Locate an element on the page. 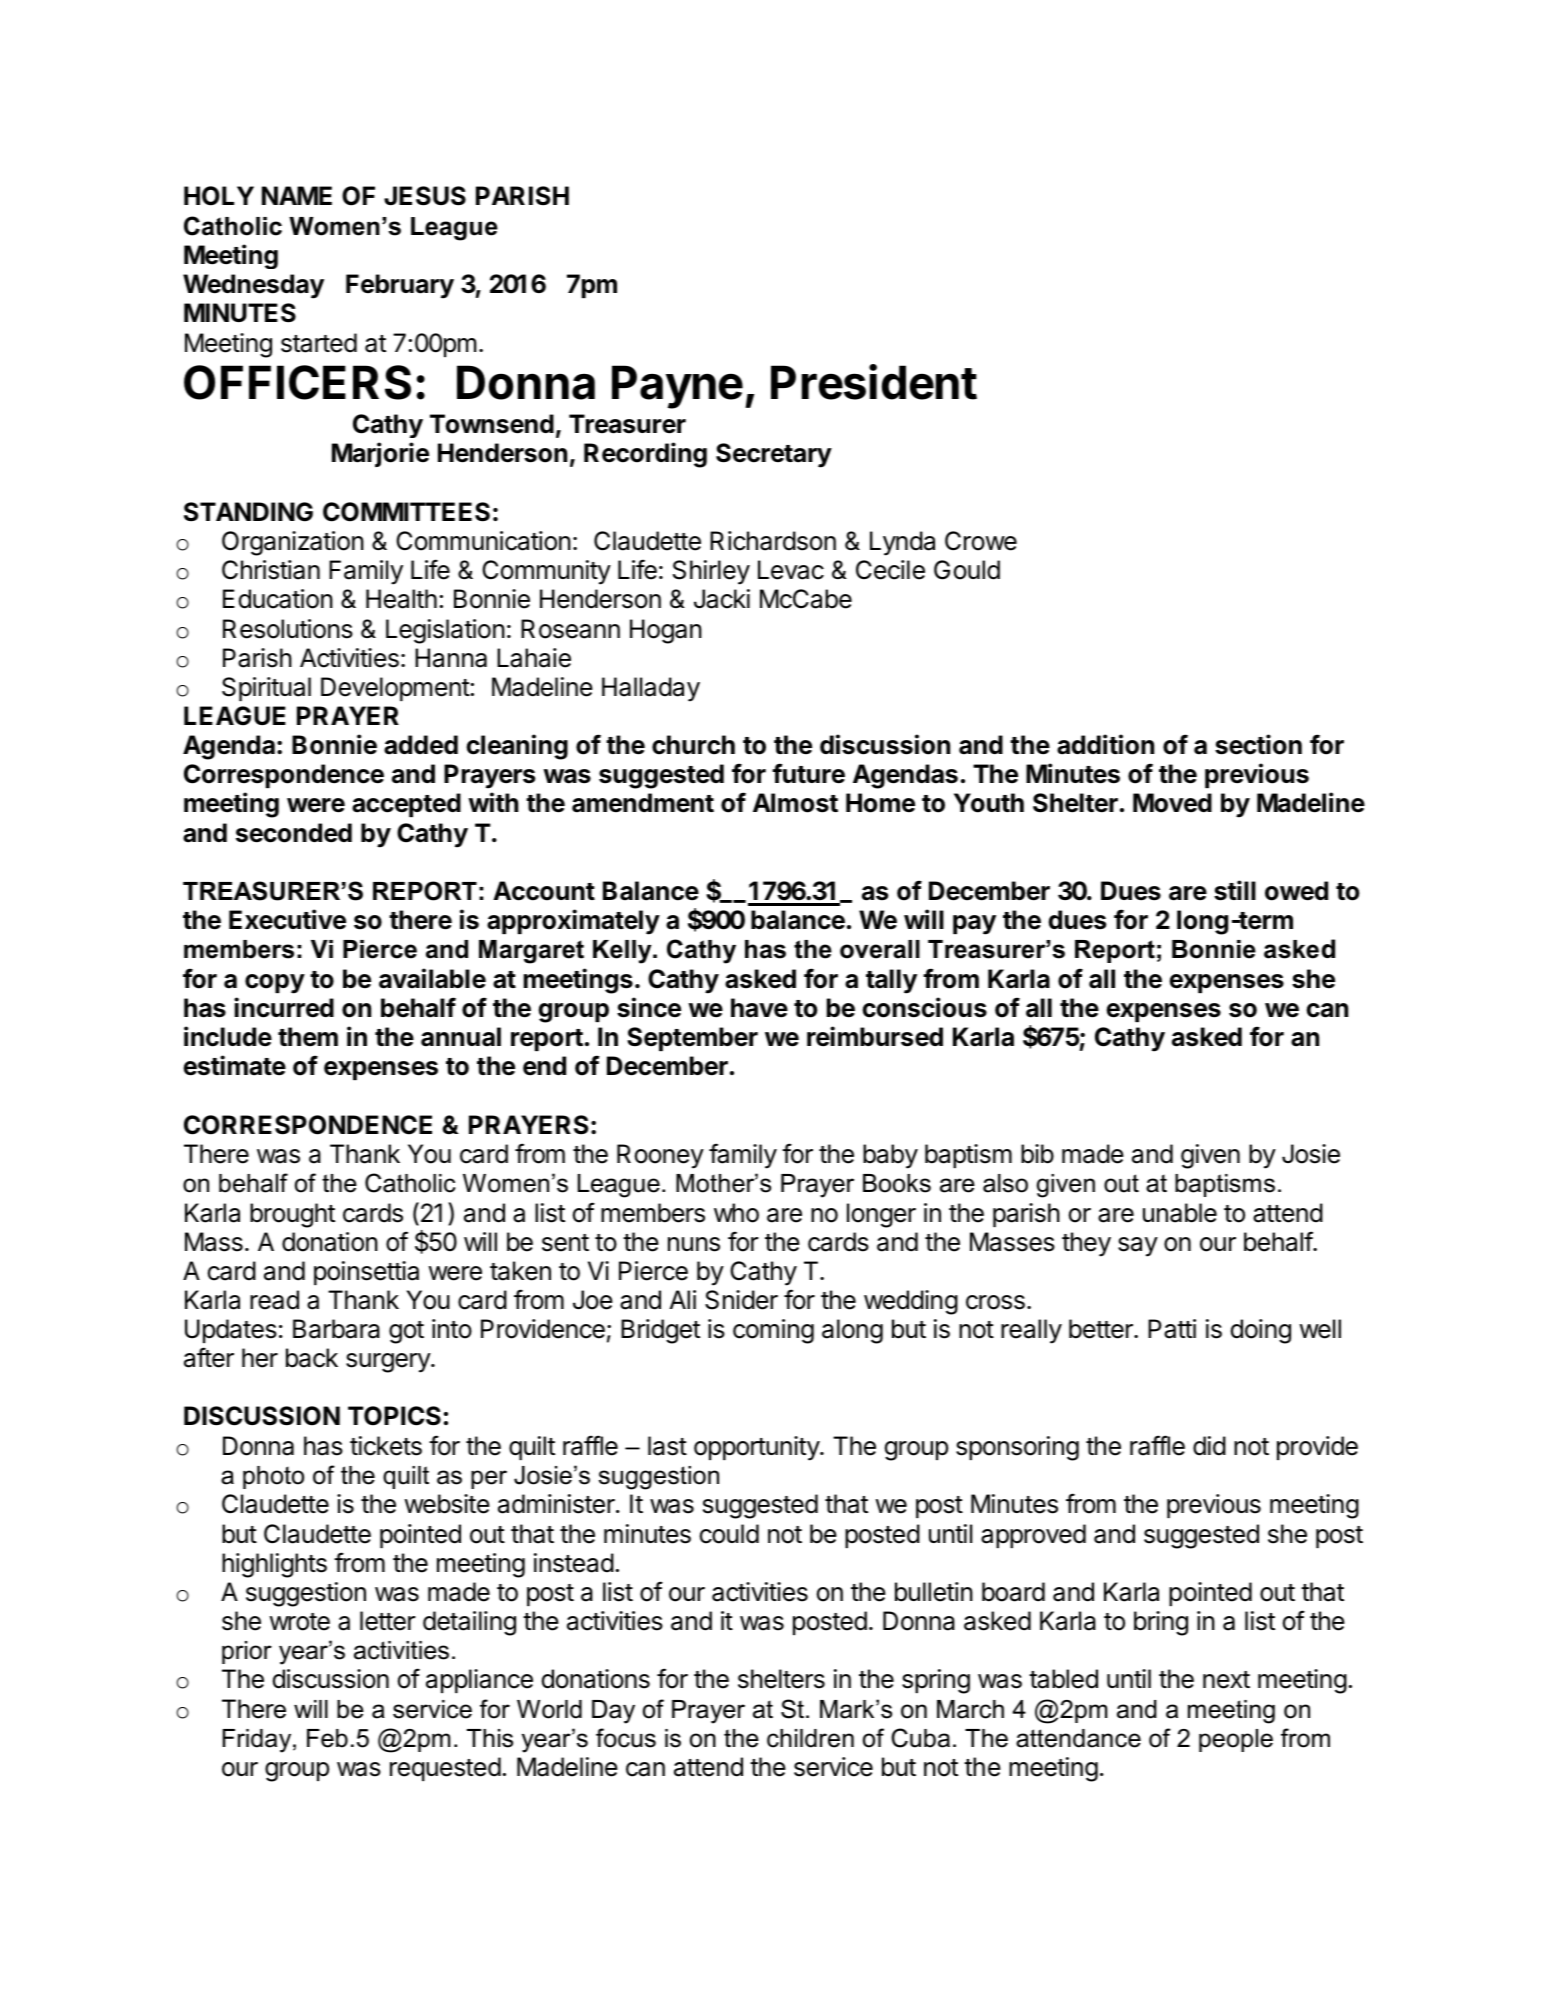  NAME is located at coordinates (297, 195).
